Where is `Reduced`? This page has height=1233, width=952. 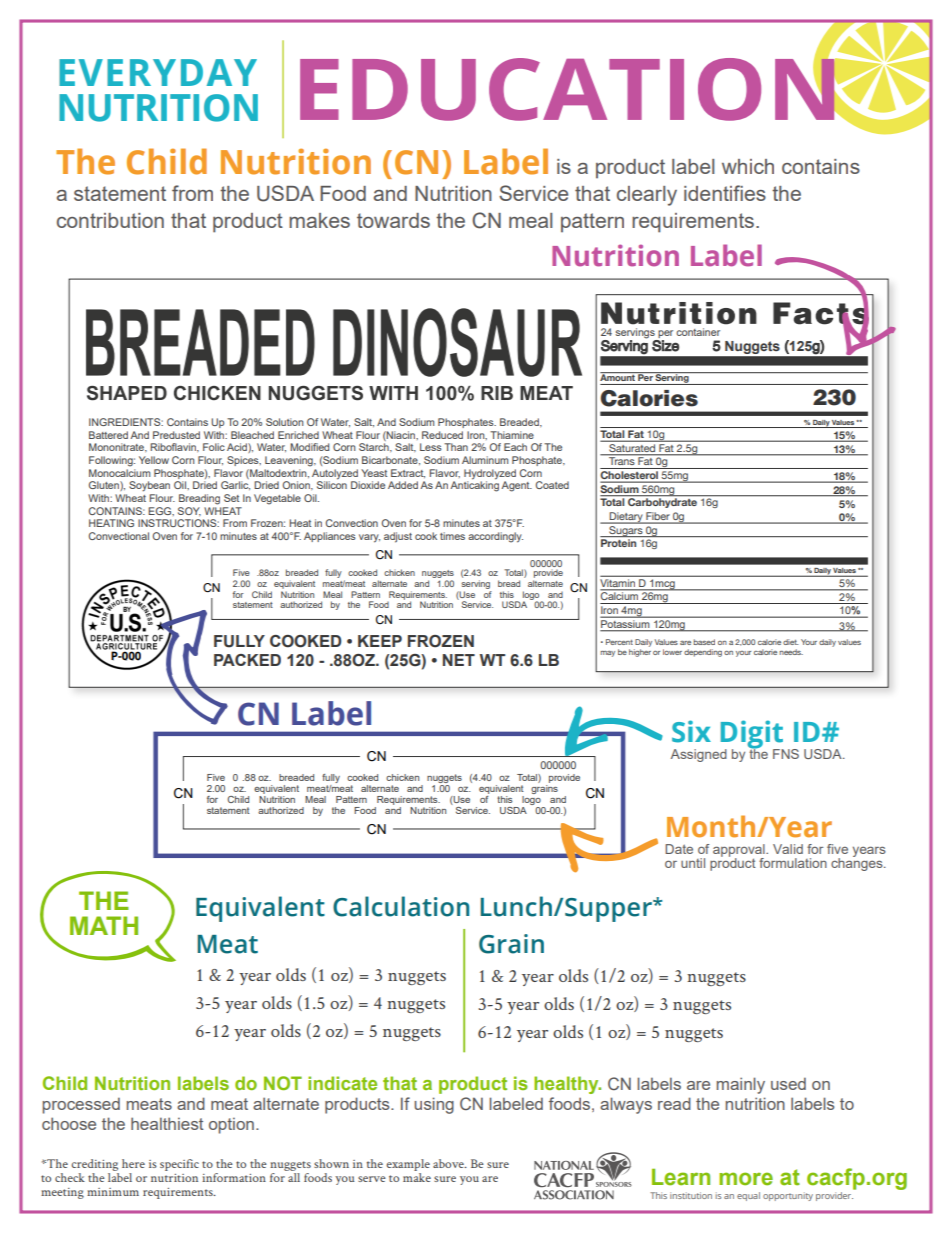
Reduced is located at coordinates (442, 435).
